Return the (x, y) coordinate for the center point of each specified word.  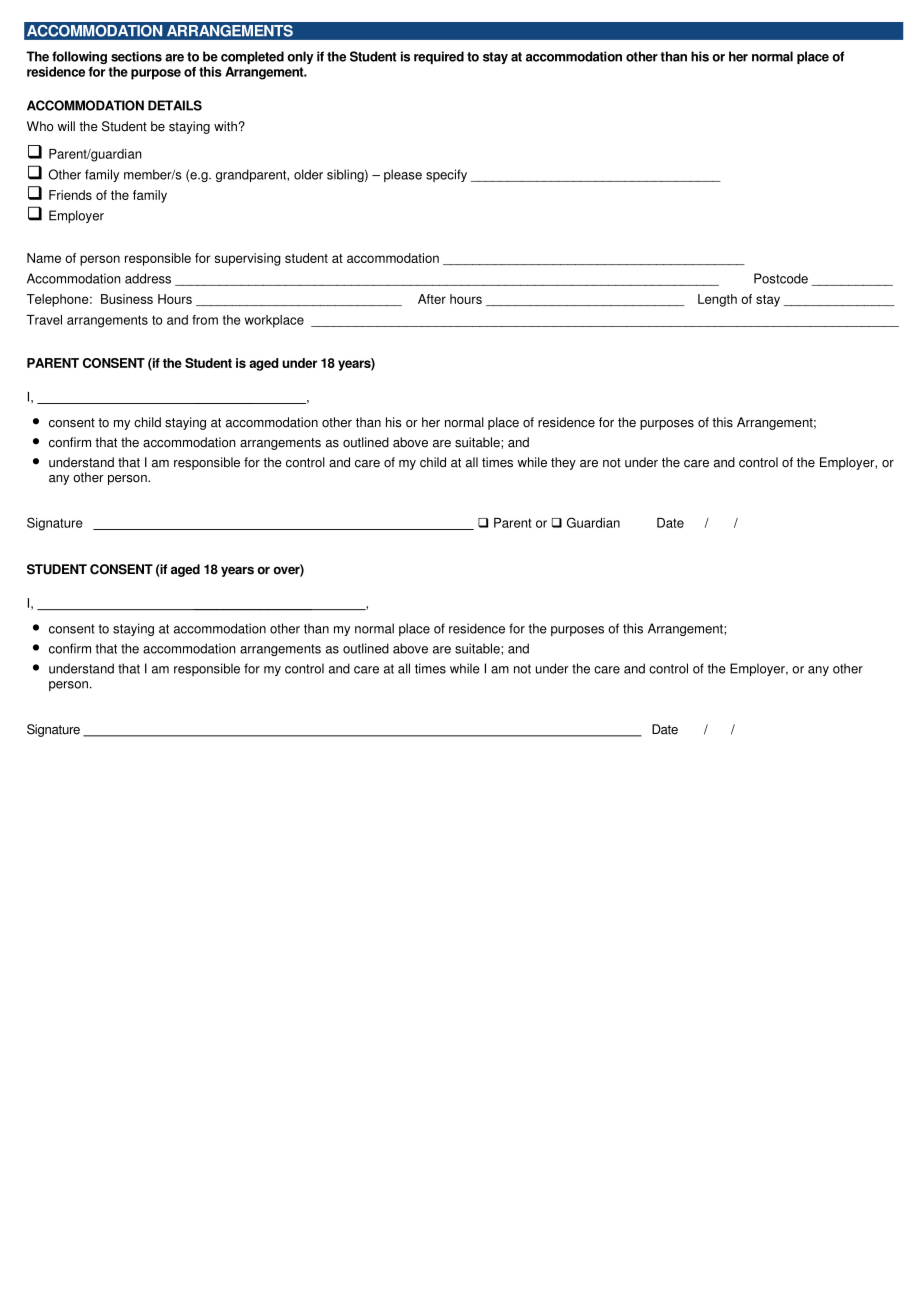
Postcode (781, 278)
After (432, 299)
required (439, 57)
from (205, 320)
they (563, 463)
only (300, 57)
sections (136, 56)
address (148, 278)
